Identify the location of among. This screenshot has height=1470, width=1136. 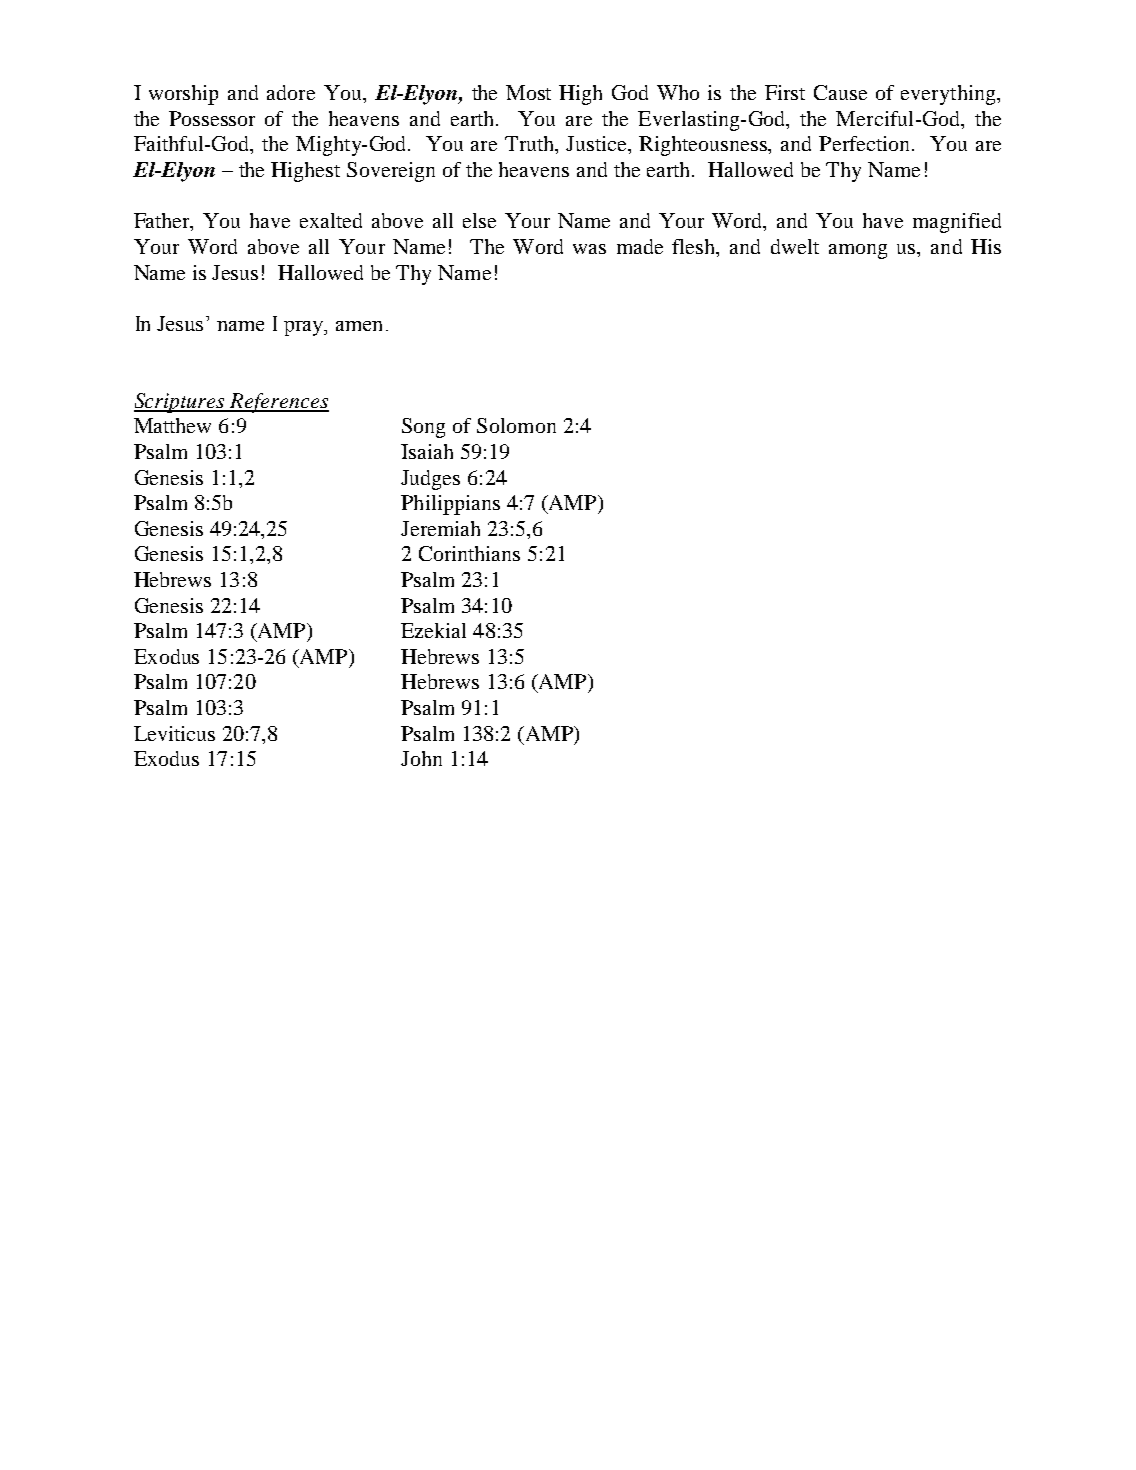
(858, 251).
